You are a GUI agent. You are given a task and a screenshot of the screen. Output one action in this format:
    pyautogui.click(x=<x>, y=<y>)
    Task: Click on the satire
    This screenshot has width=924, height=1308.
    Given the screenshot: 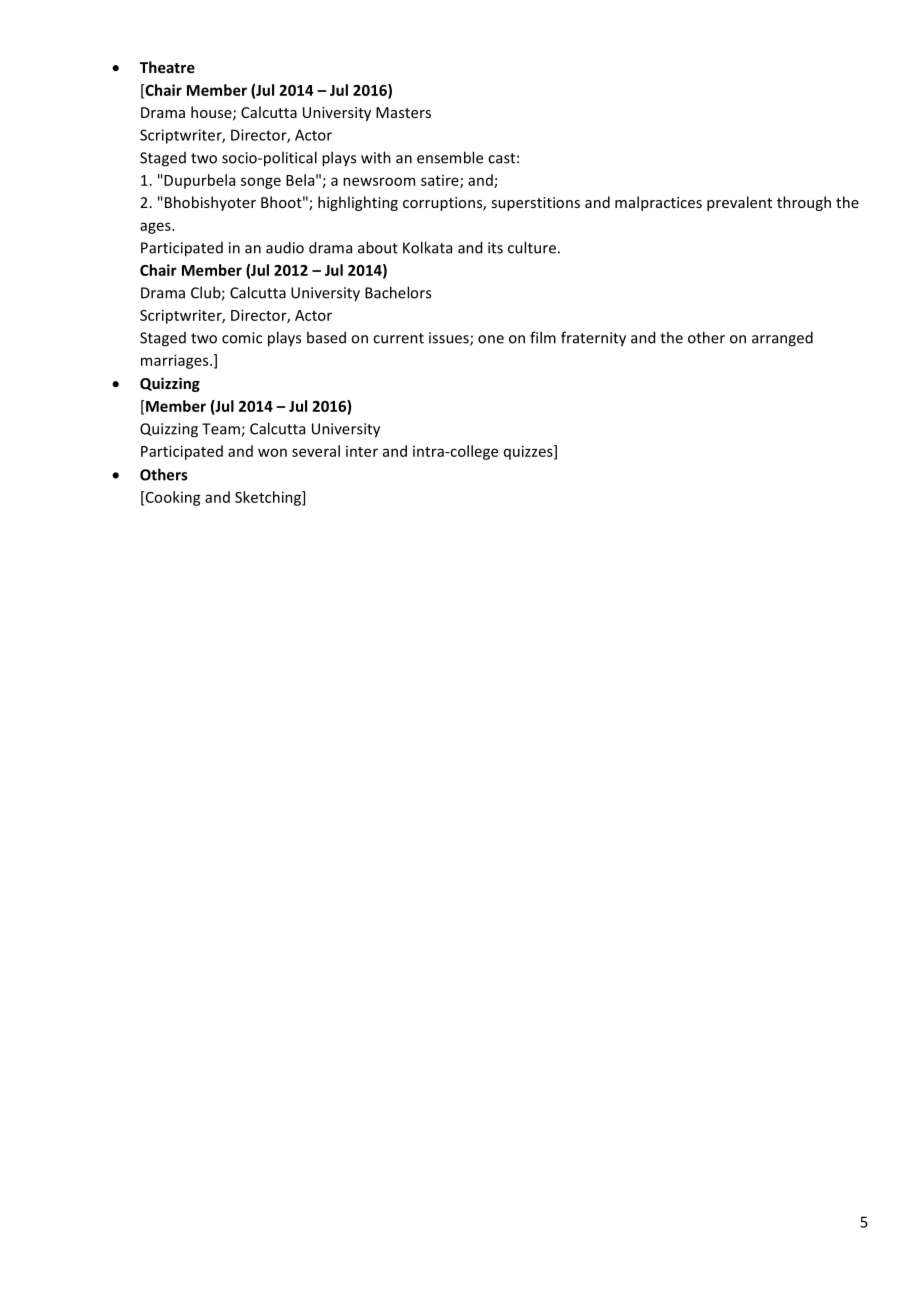 What is the action you would take?
    pyautogui.click(x=441, y=181)
